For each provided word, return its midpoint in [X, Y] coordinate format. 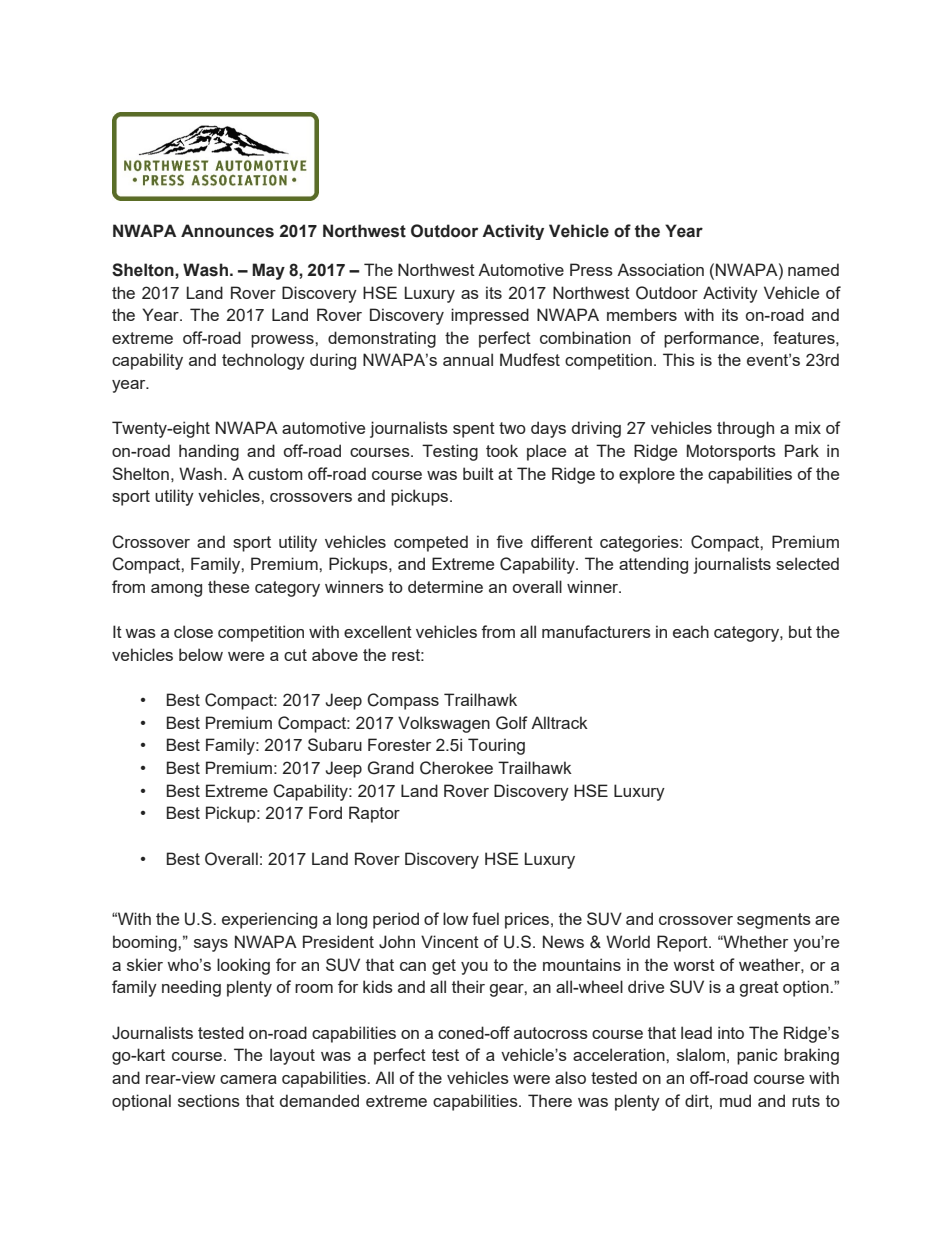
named [813, 269]
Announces [227, 231]
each [691, 631]
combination [585, 337]
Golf [512, 723]
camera [248, 1079]
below [201, 654]
